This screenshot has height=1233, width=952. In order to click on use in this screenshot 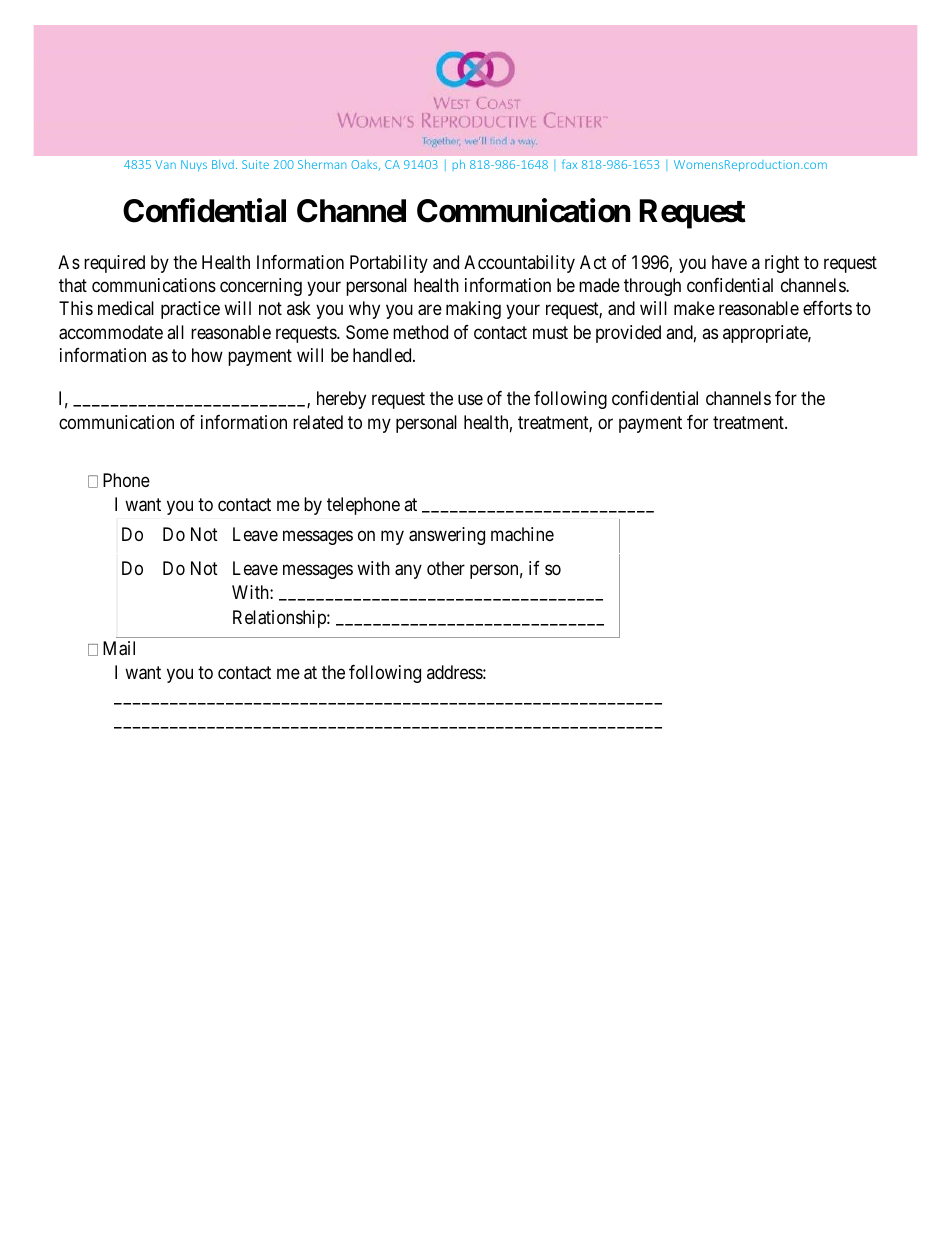, I will do `click(470, 400)`.
